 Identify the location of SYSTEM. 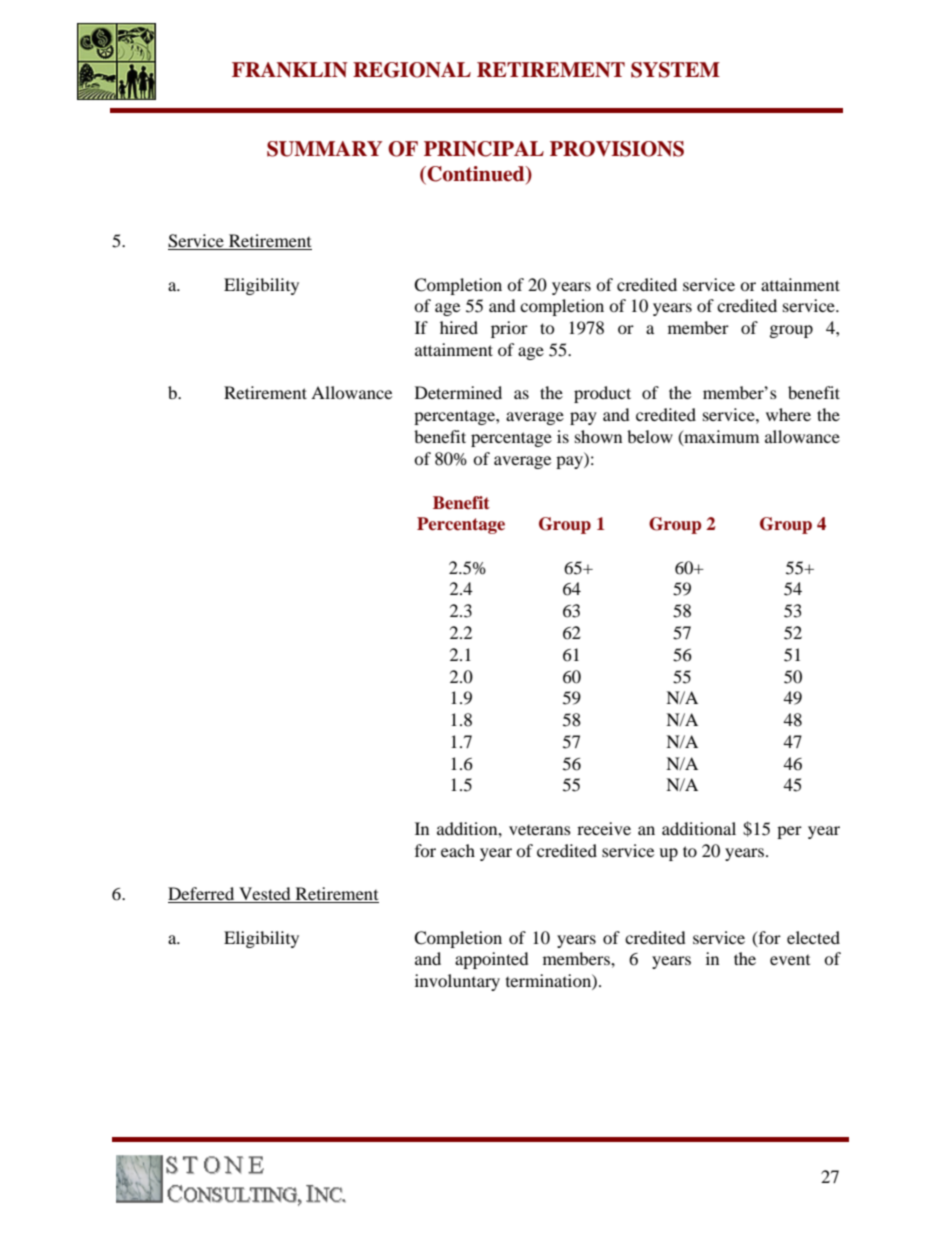
(675, 70).
